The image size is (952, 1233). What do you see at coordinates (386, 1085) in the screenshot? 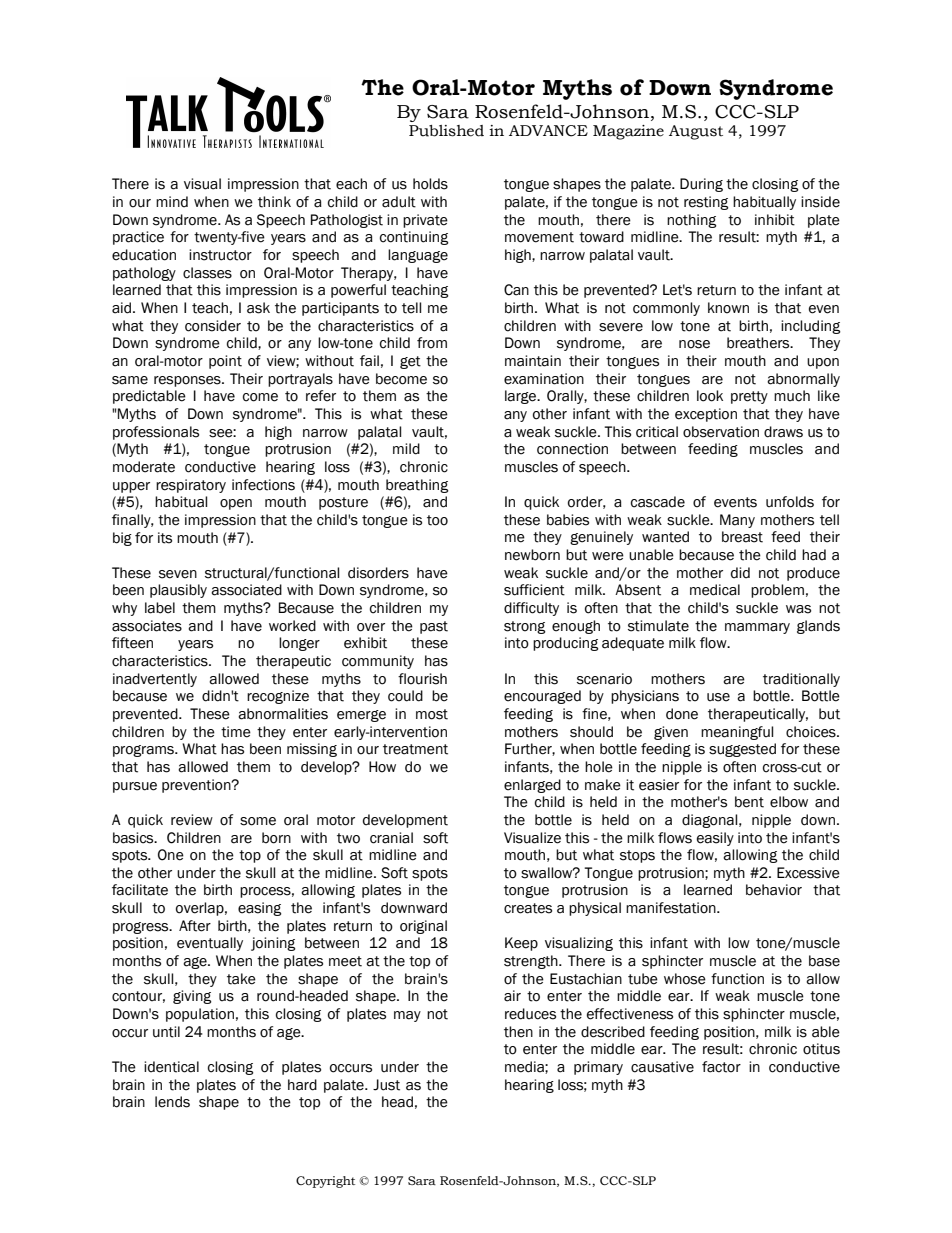
I see `Just` at bounding box center [386, 1085].
